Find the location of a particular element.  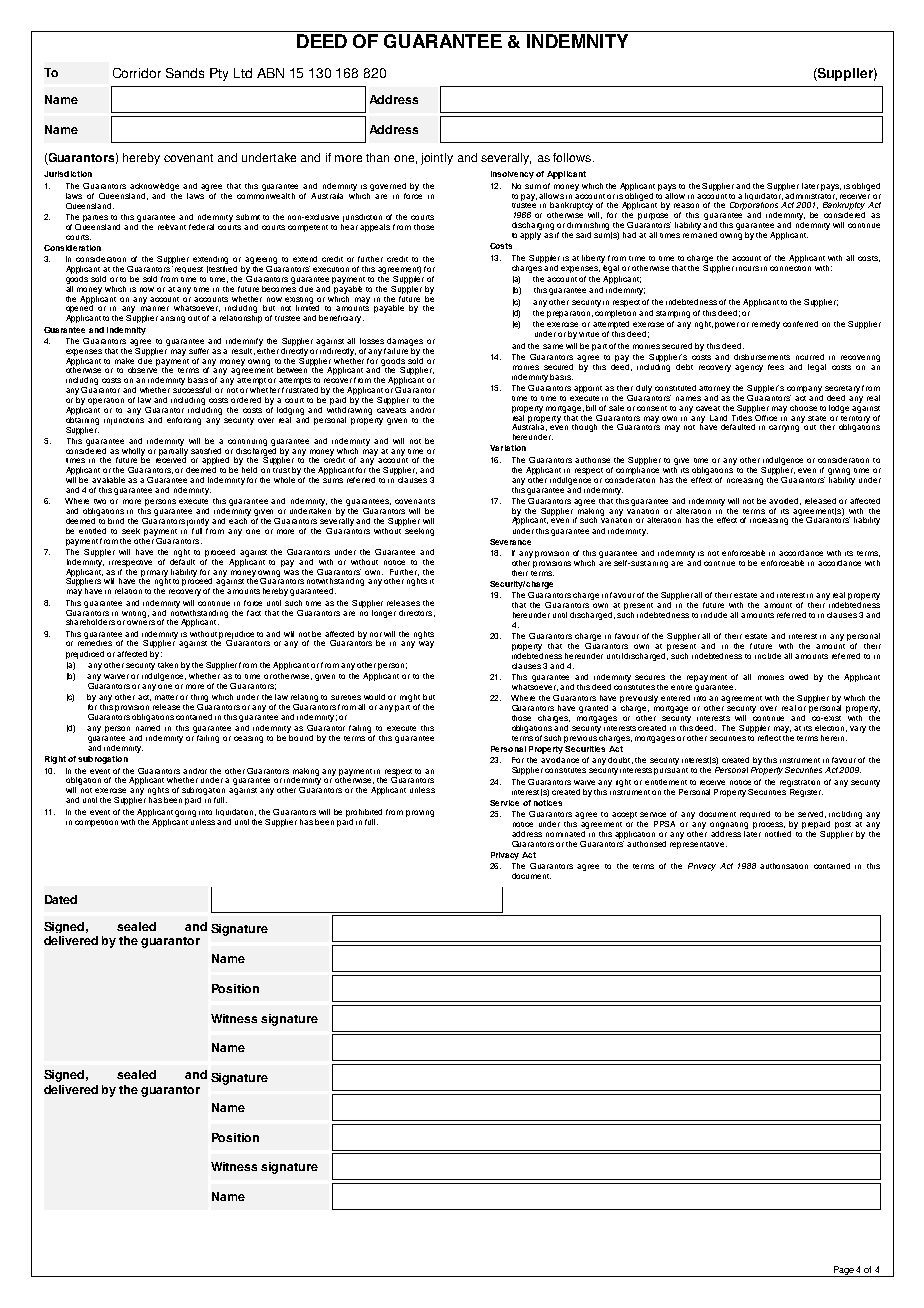

Corridor is located at coordinates (137, 73).
